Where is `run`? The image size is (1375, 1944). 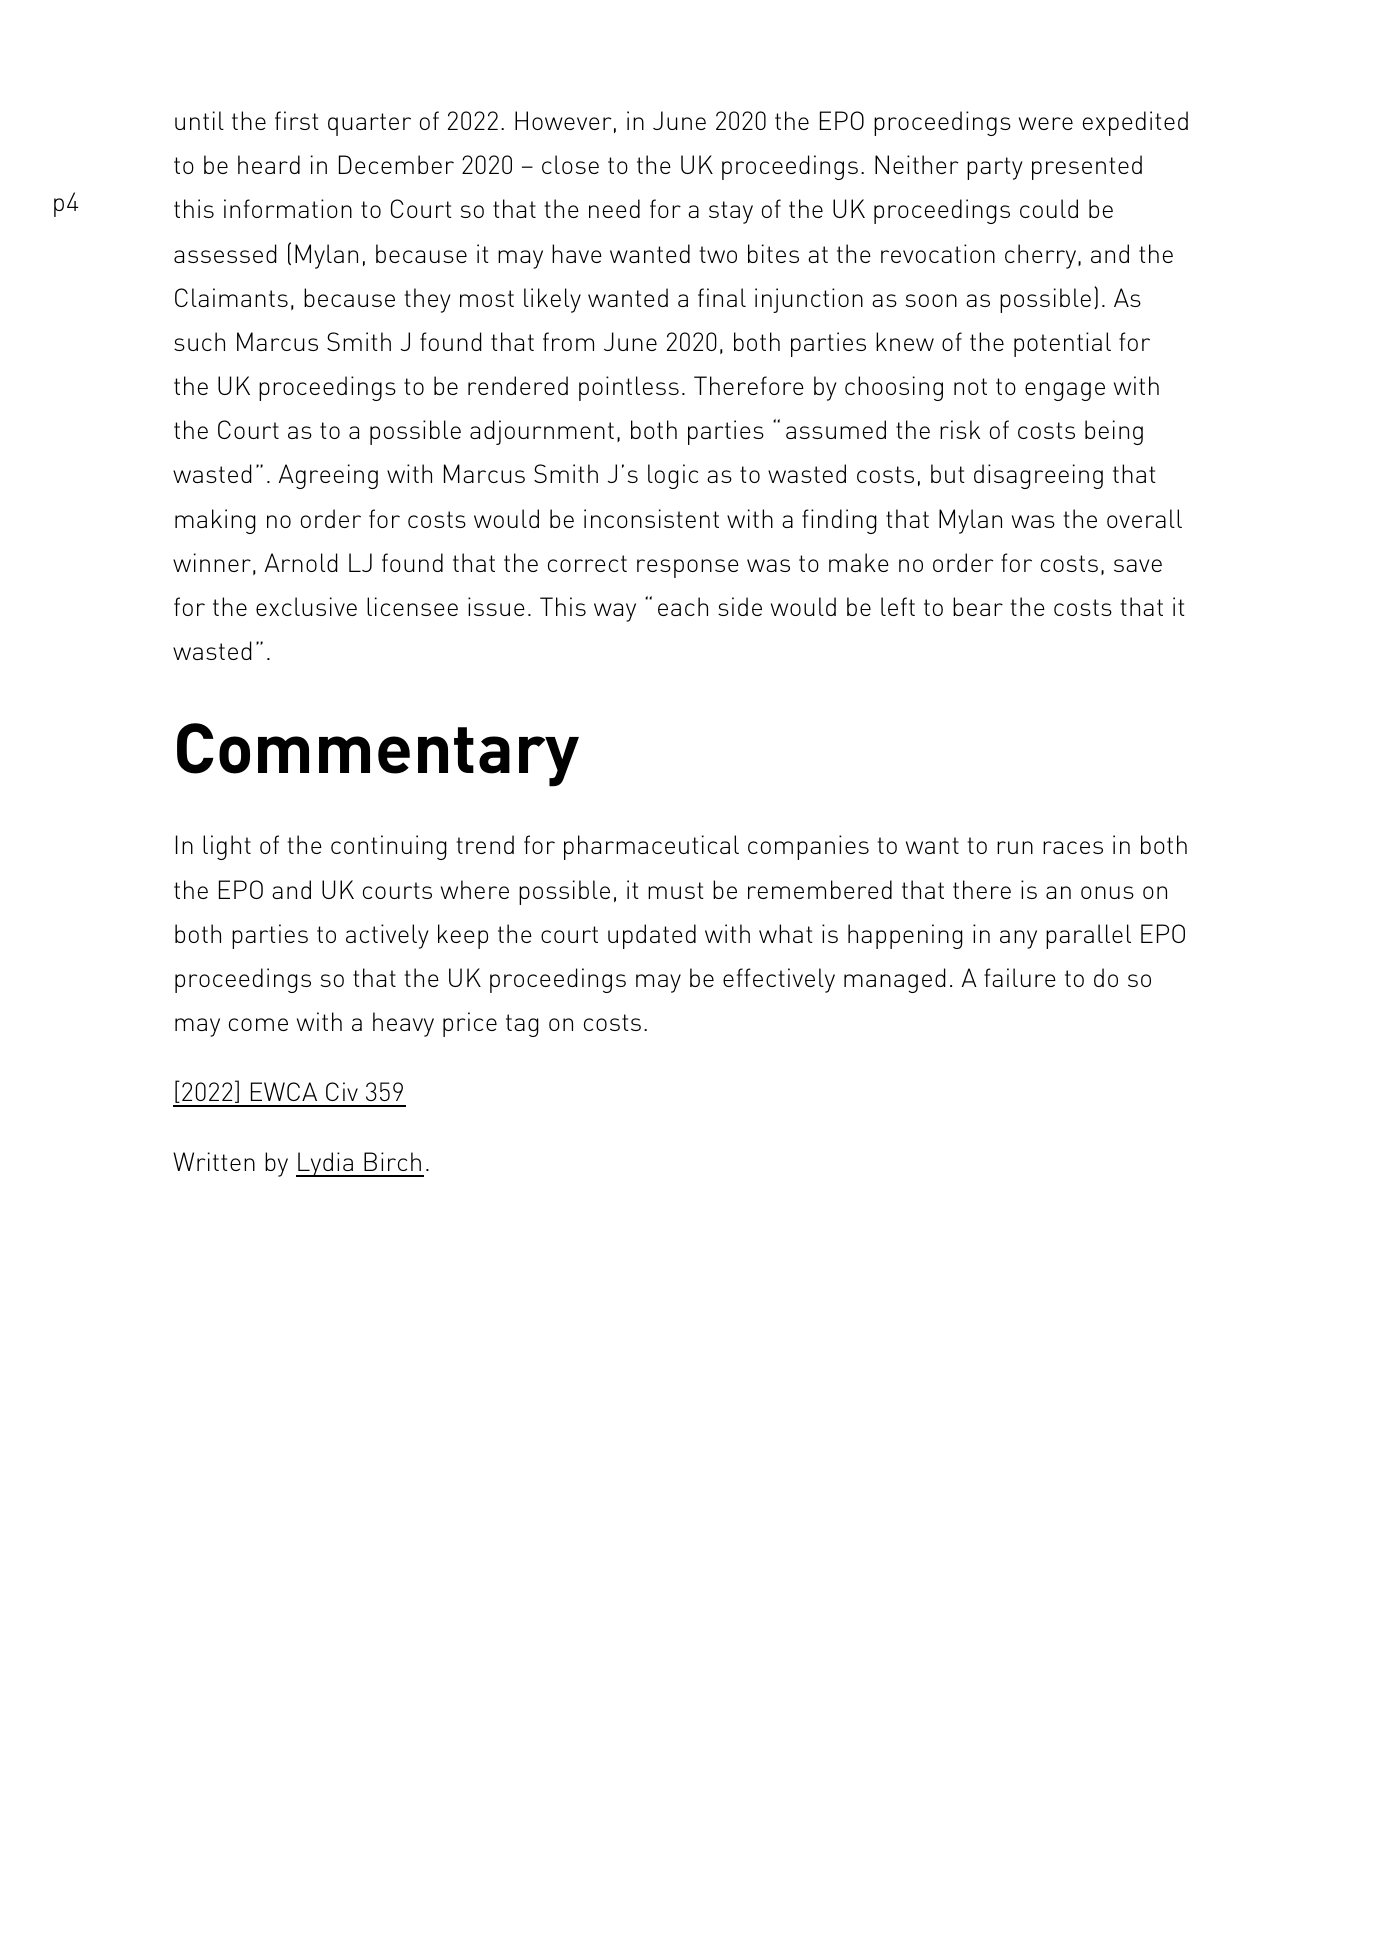
run is located at coordinates (1015, 847).
